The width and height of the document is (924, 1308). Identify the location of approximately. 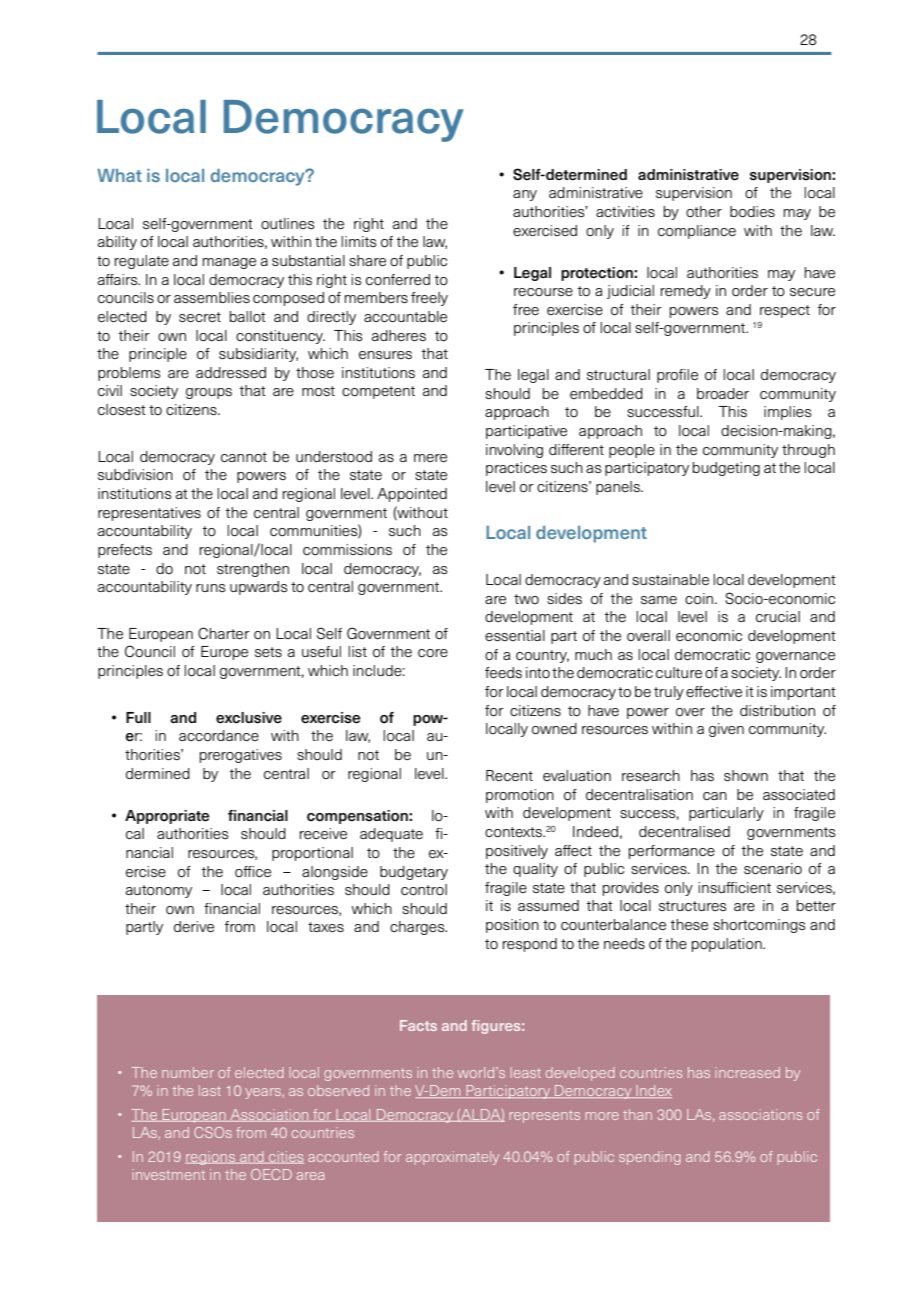
(452, 1158).
